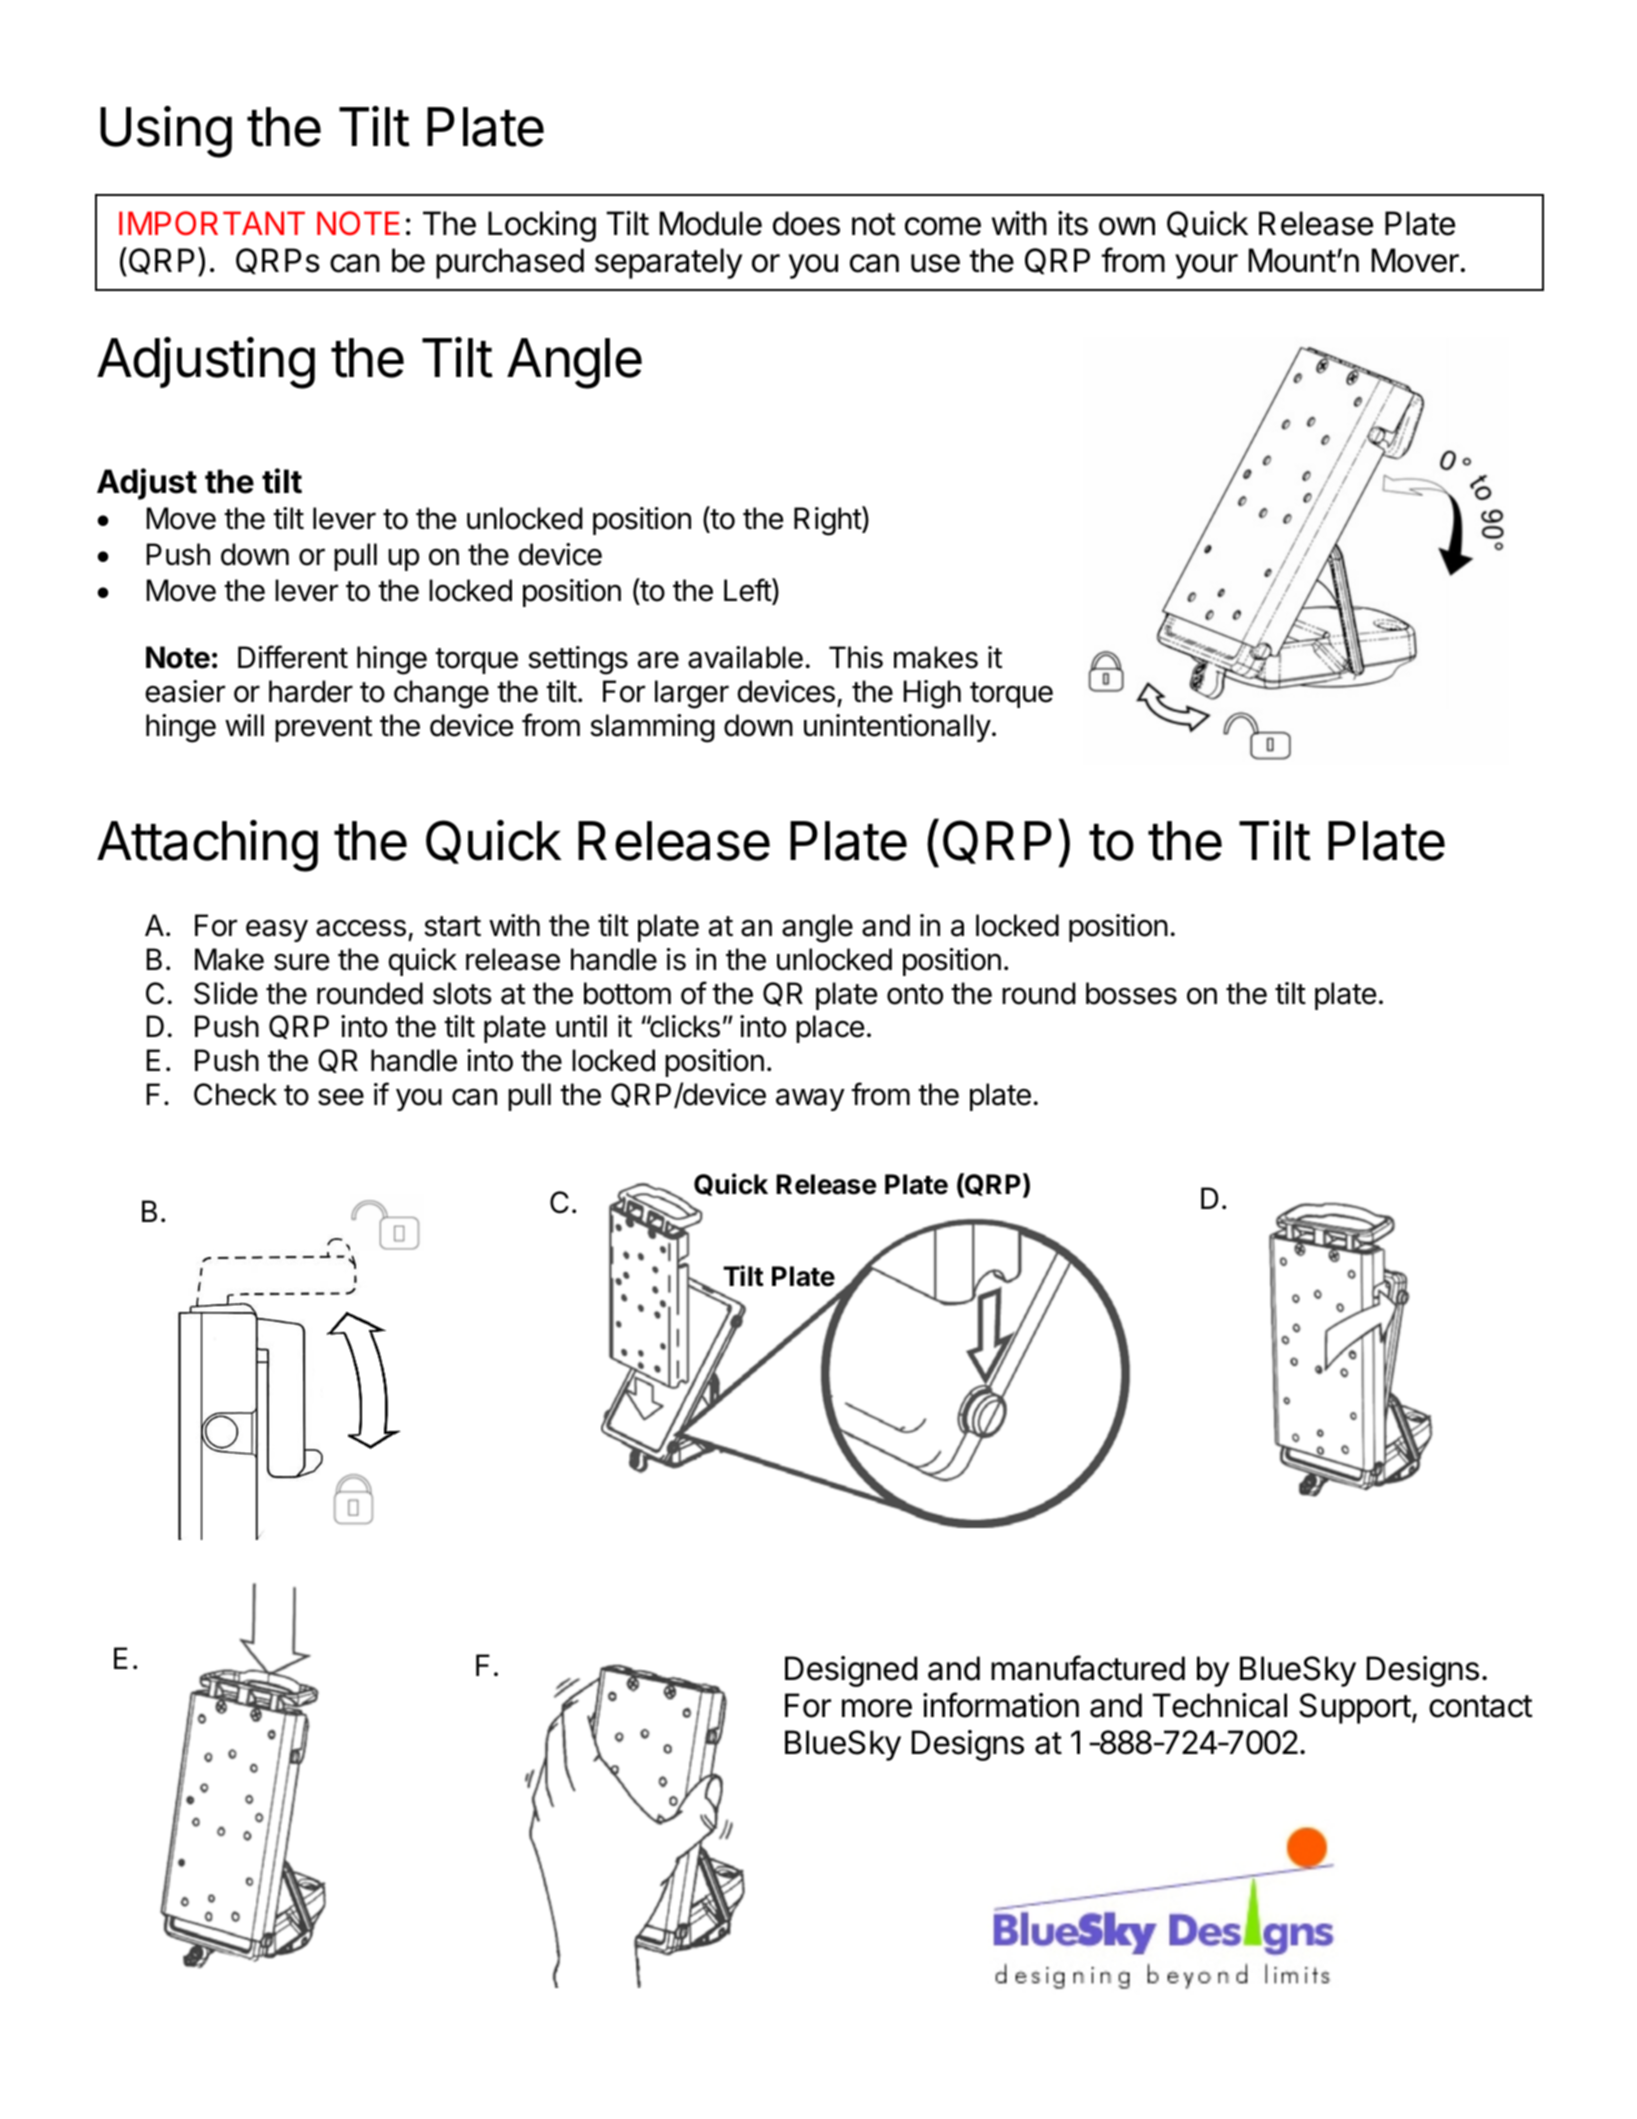 Image resolution: width=1637 pixels, height=2119 pixels. Describe the element at coordinates (1088, 1668) in the screenshot. I see `manufactured` at that location.
